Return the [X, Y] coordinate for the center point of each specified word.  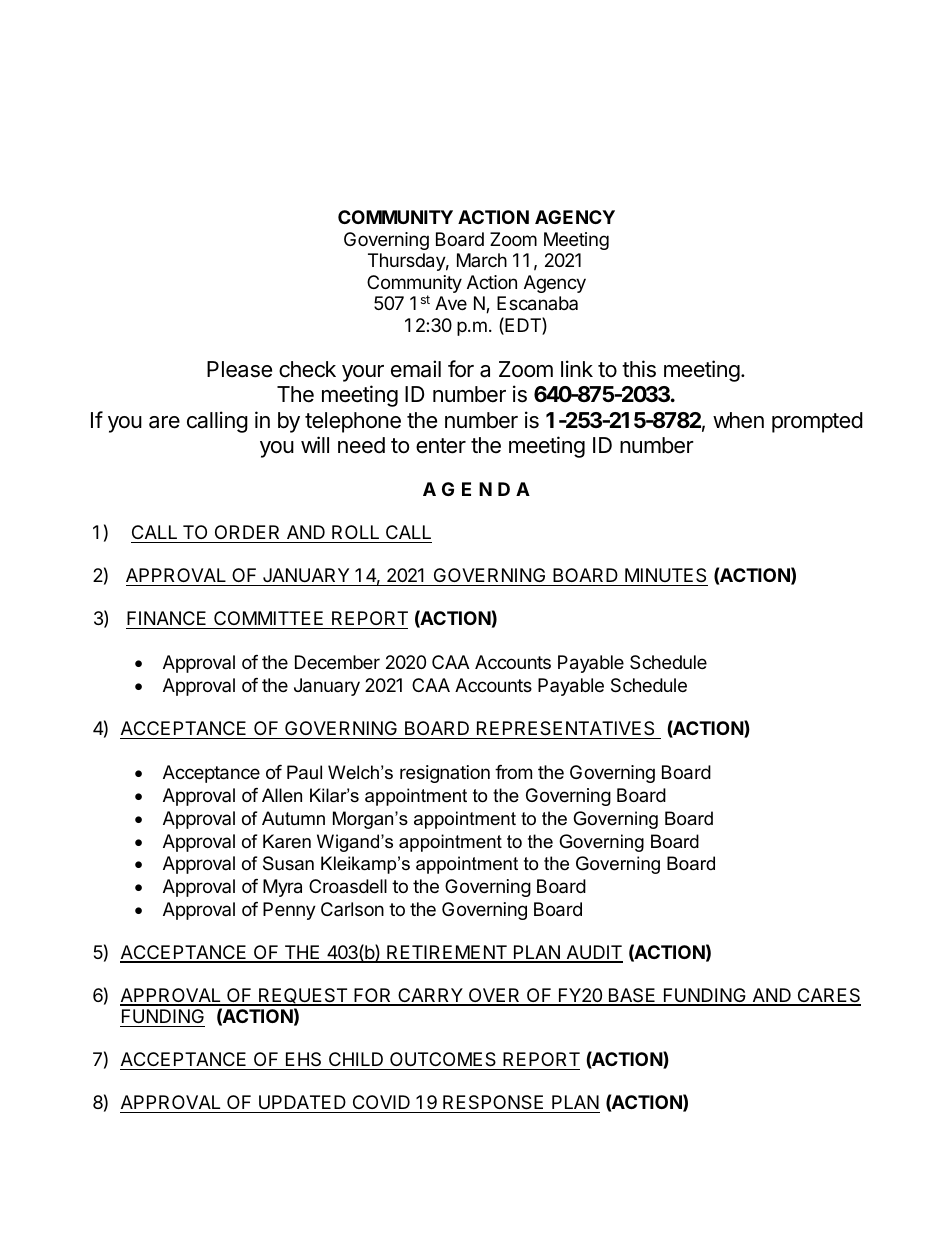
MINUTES [665, 575]
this [639, 369]
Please [239, 369]
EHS [304, 1061]
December [337, 662]
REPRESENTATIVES [565, 728]
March [482, 260]
